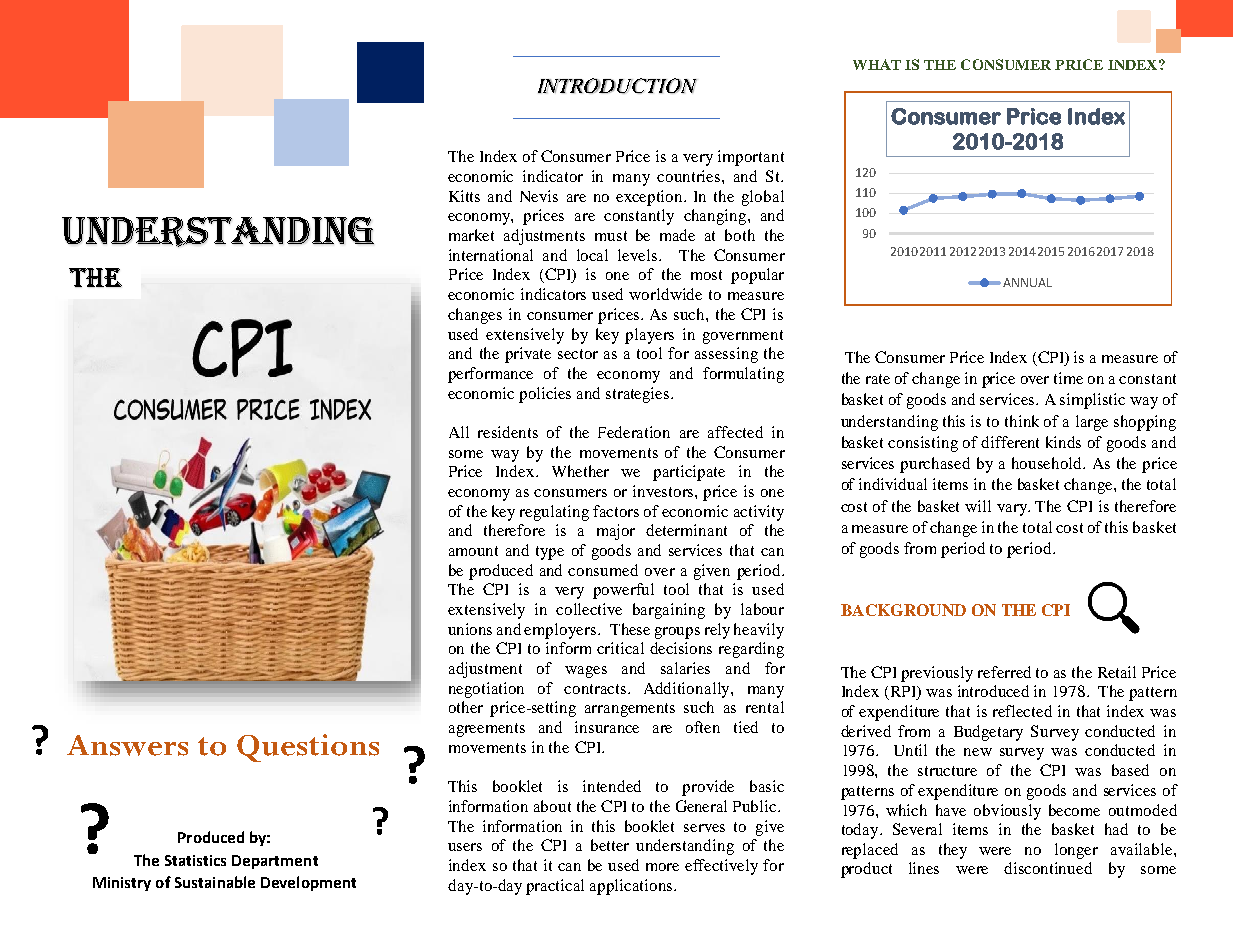 Image resolution: width=1233 pixels, height=952 pixels. What do you see at coordinates (617, 86) in the screenshot?
I see `INTRODUCTION` at bounding box center [617, 86].
